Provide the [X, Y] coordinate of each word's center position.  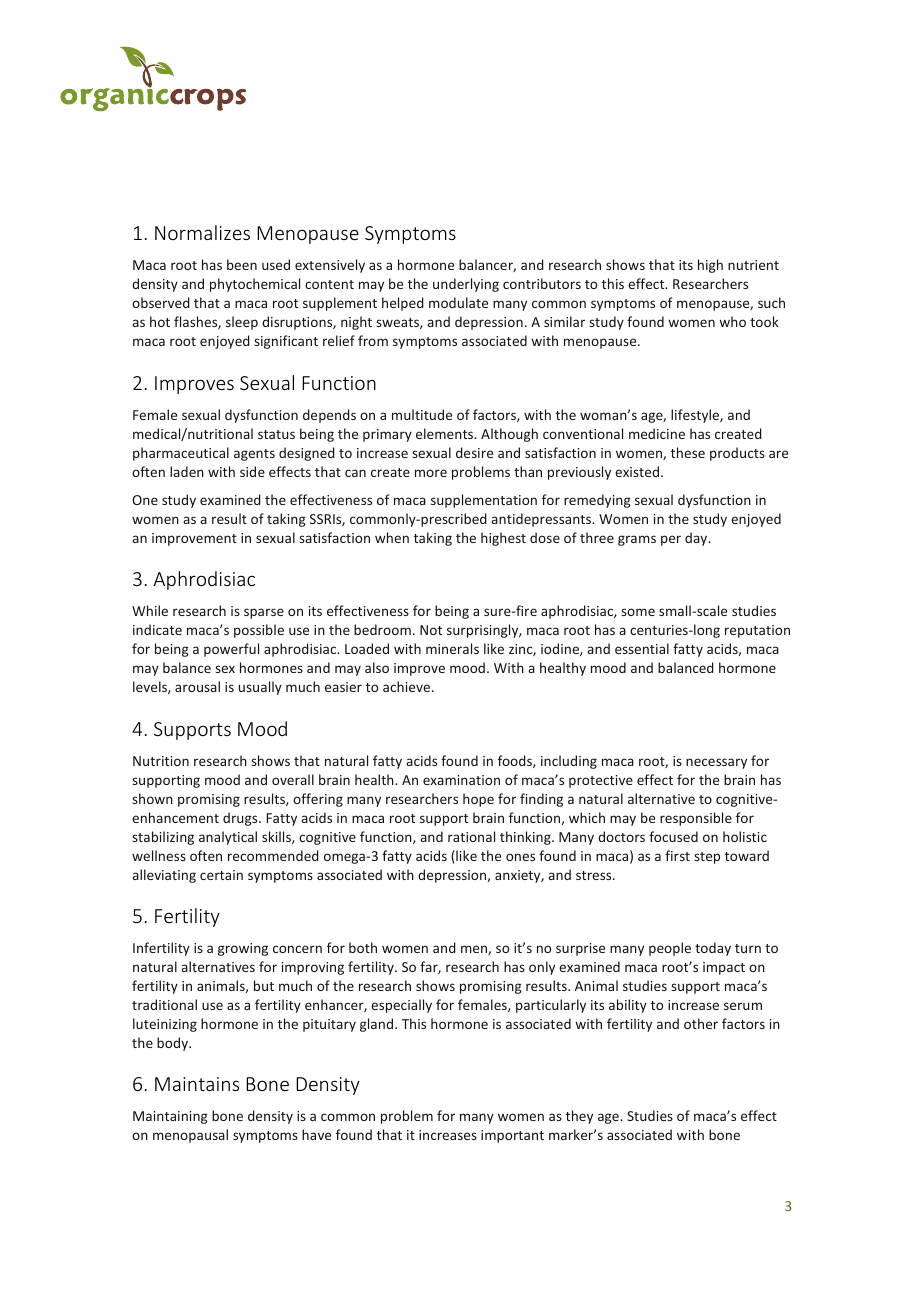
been [242, 264]
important [512, 1136]
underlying [466, 285]
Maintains [197, 1084]
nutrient [753, 265]
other [701, 1023]
